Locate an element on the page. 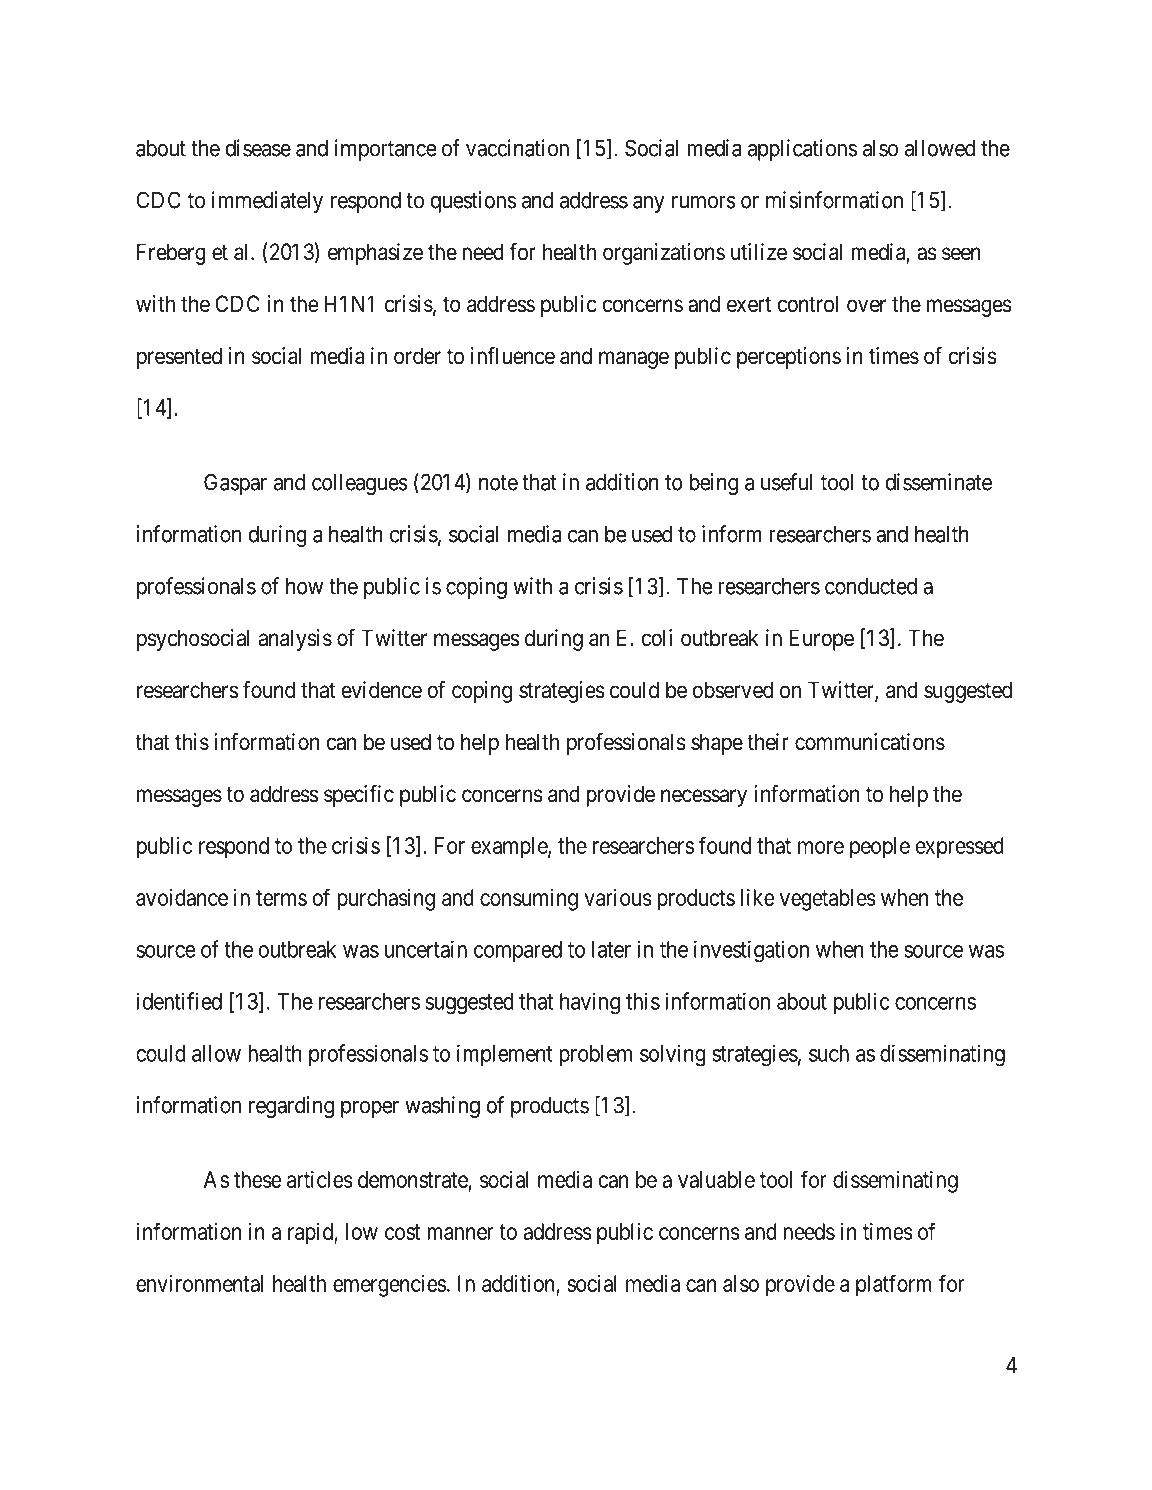 The width and height of the document is (1152, 1490). applications is located at coordinates (802, 150).
